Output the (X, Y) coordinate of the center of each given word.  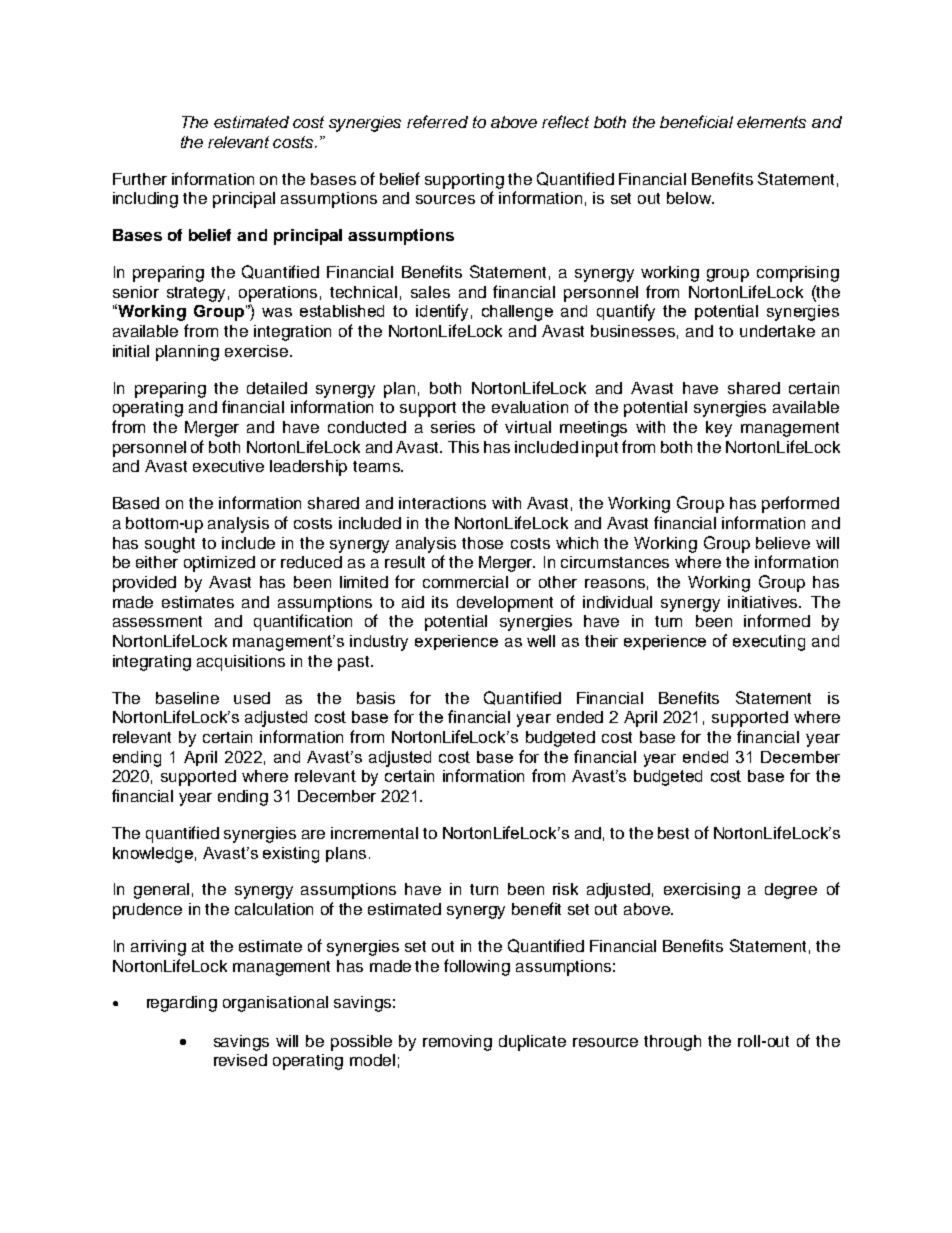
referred (437, 121)
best (673, 833)
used (252, 698)
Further (140, 179)
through (672, 1043)
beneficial (696, 121)
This (463, 447)
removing (457, 1043)
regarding (182, 1004)
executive (228, 466)
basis (376, 698)
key (719, 429)
